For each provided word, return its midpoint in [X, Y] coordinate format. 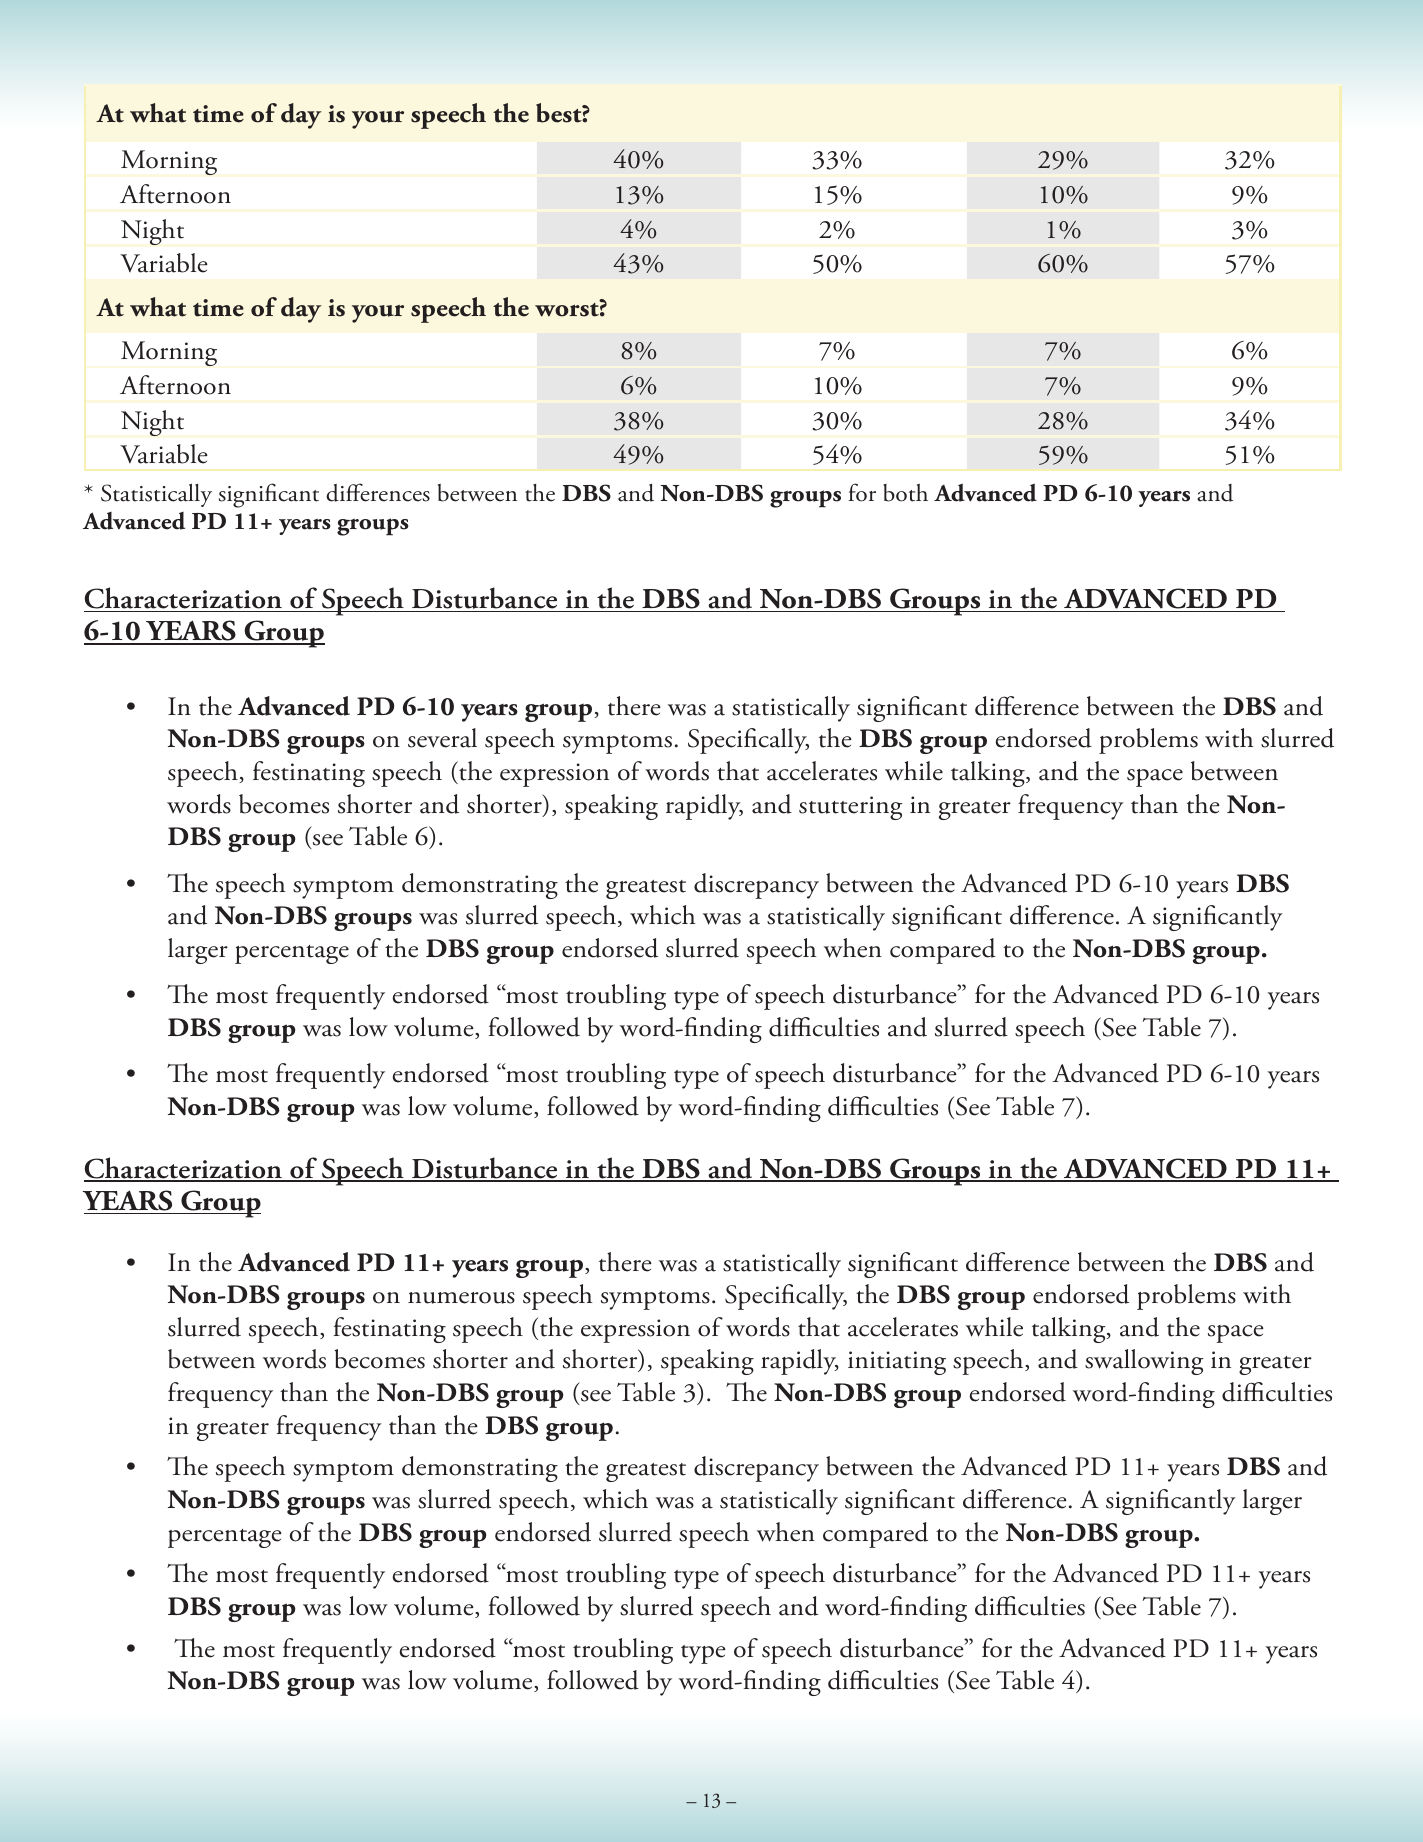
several [442, 738]
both [905, 493]
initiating [897, 1363]
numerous [461, 1298]
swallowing [1144, 1362]
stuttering [851, 808]
